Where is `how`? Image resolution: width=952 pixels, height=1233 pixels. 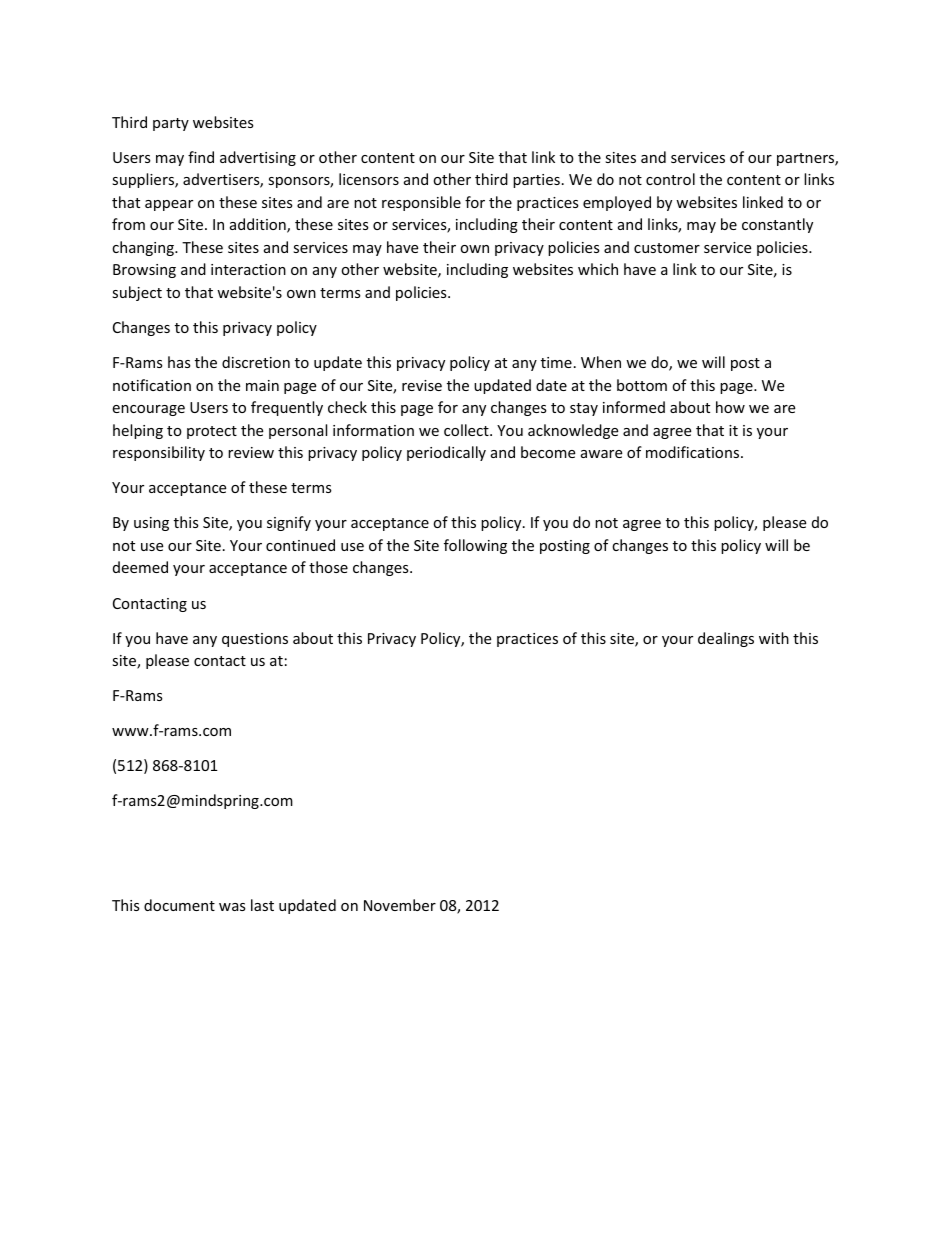 how is located at coordinates (730, 407).
